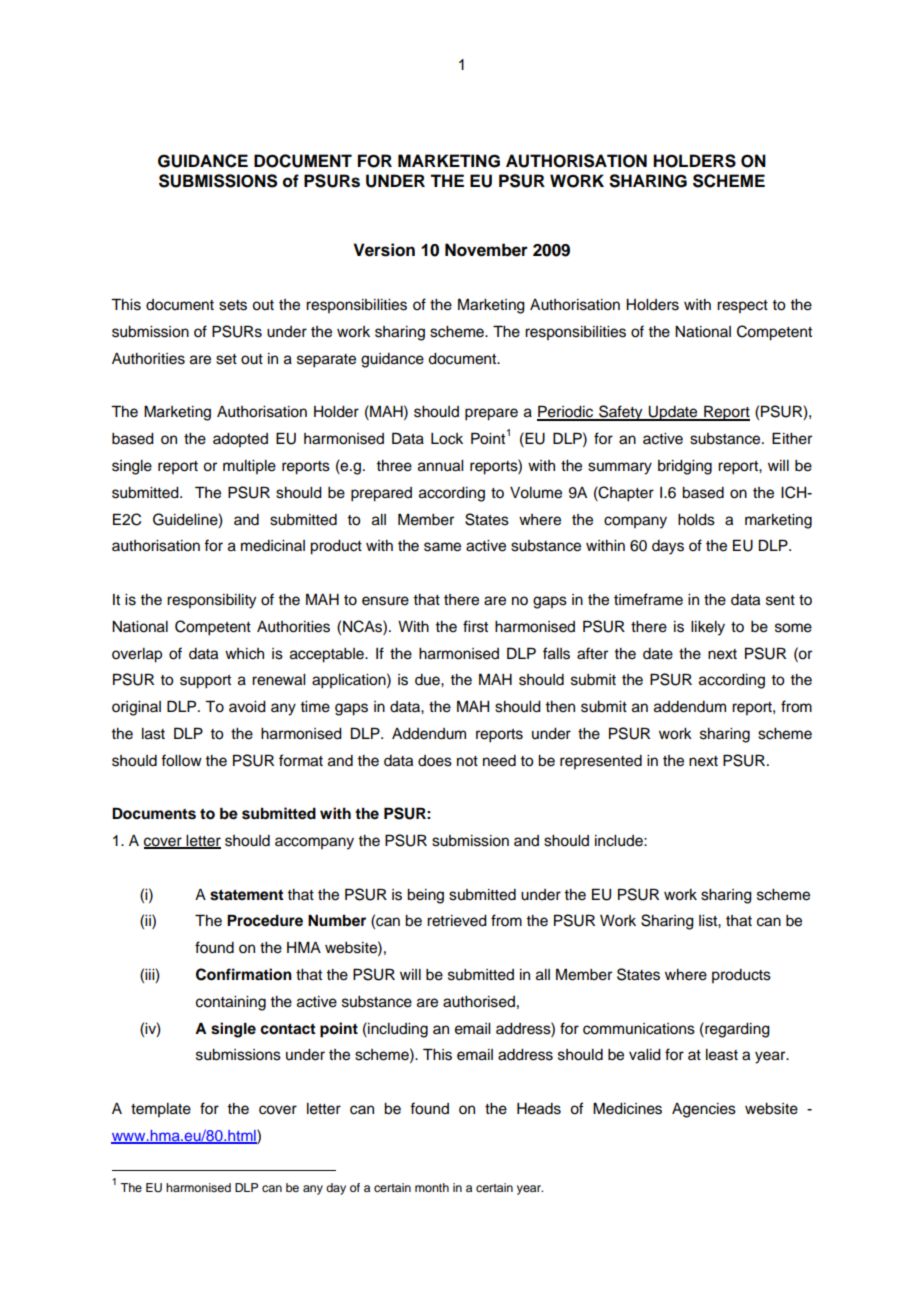  What do you see at coordinates (425, 896) in the image?
I see `being` at bounding box center [425, 896].
